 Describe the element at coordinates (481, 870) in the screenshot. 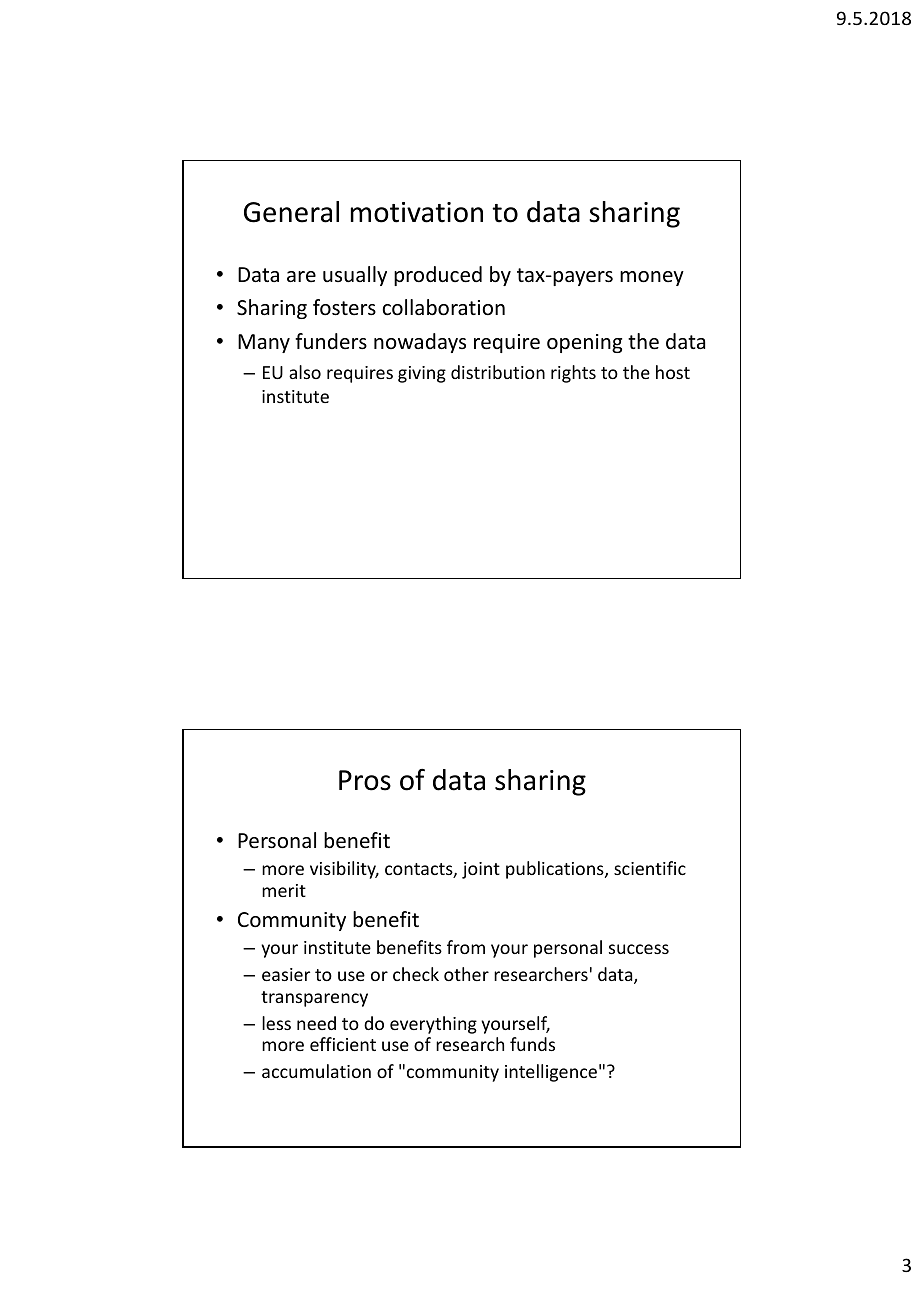

I see `joint` at that location.
